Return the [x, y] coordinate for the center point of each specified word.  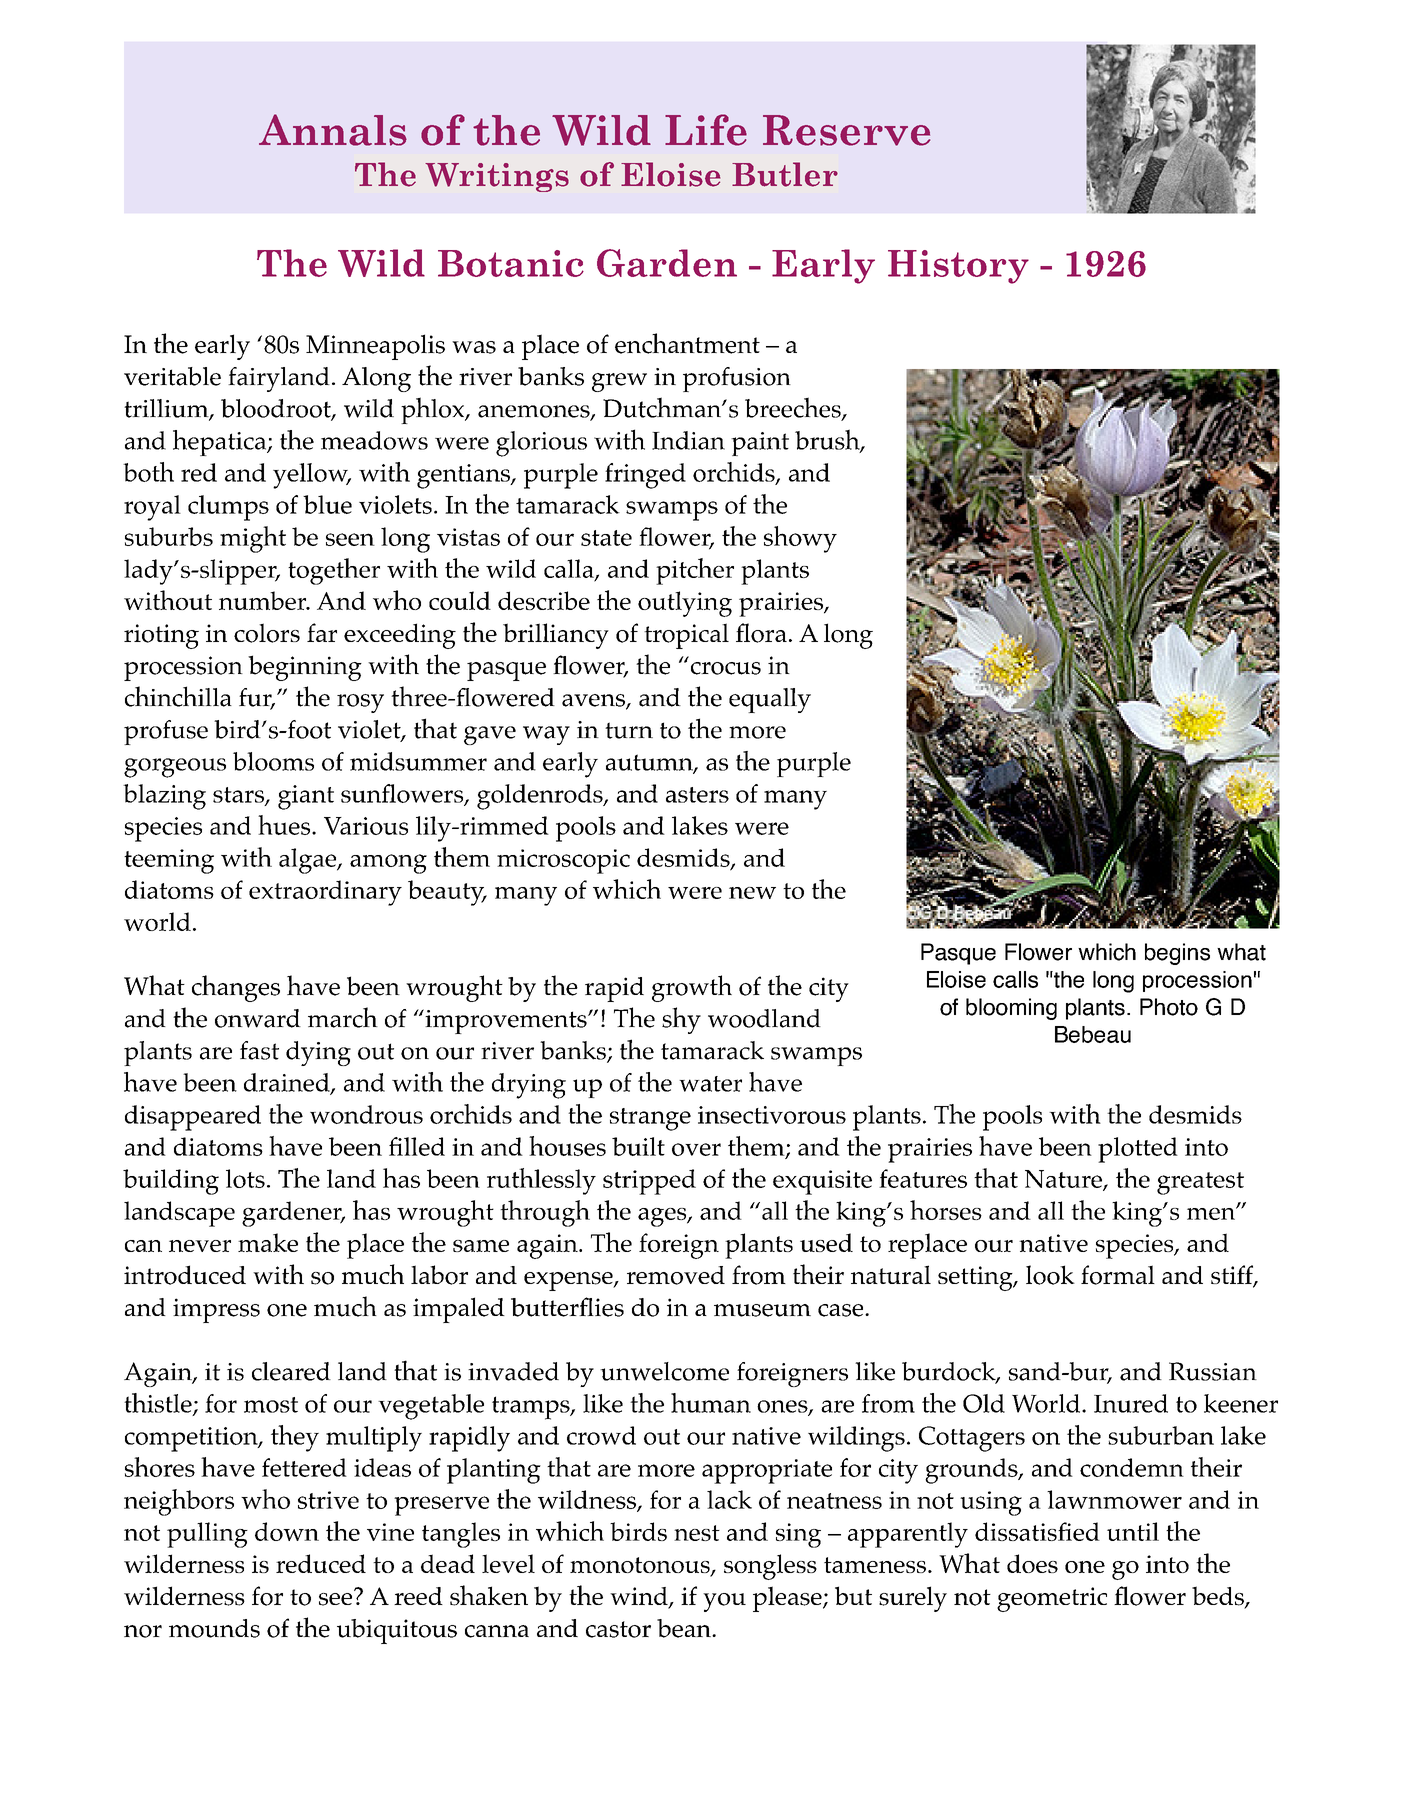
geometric [1052, 1599]
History [958, 267]
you [724, 1602]
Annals [333, 130]
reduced [321, 1563]
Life [706, 130]
